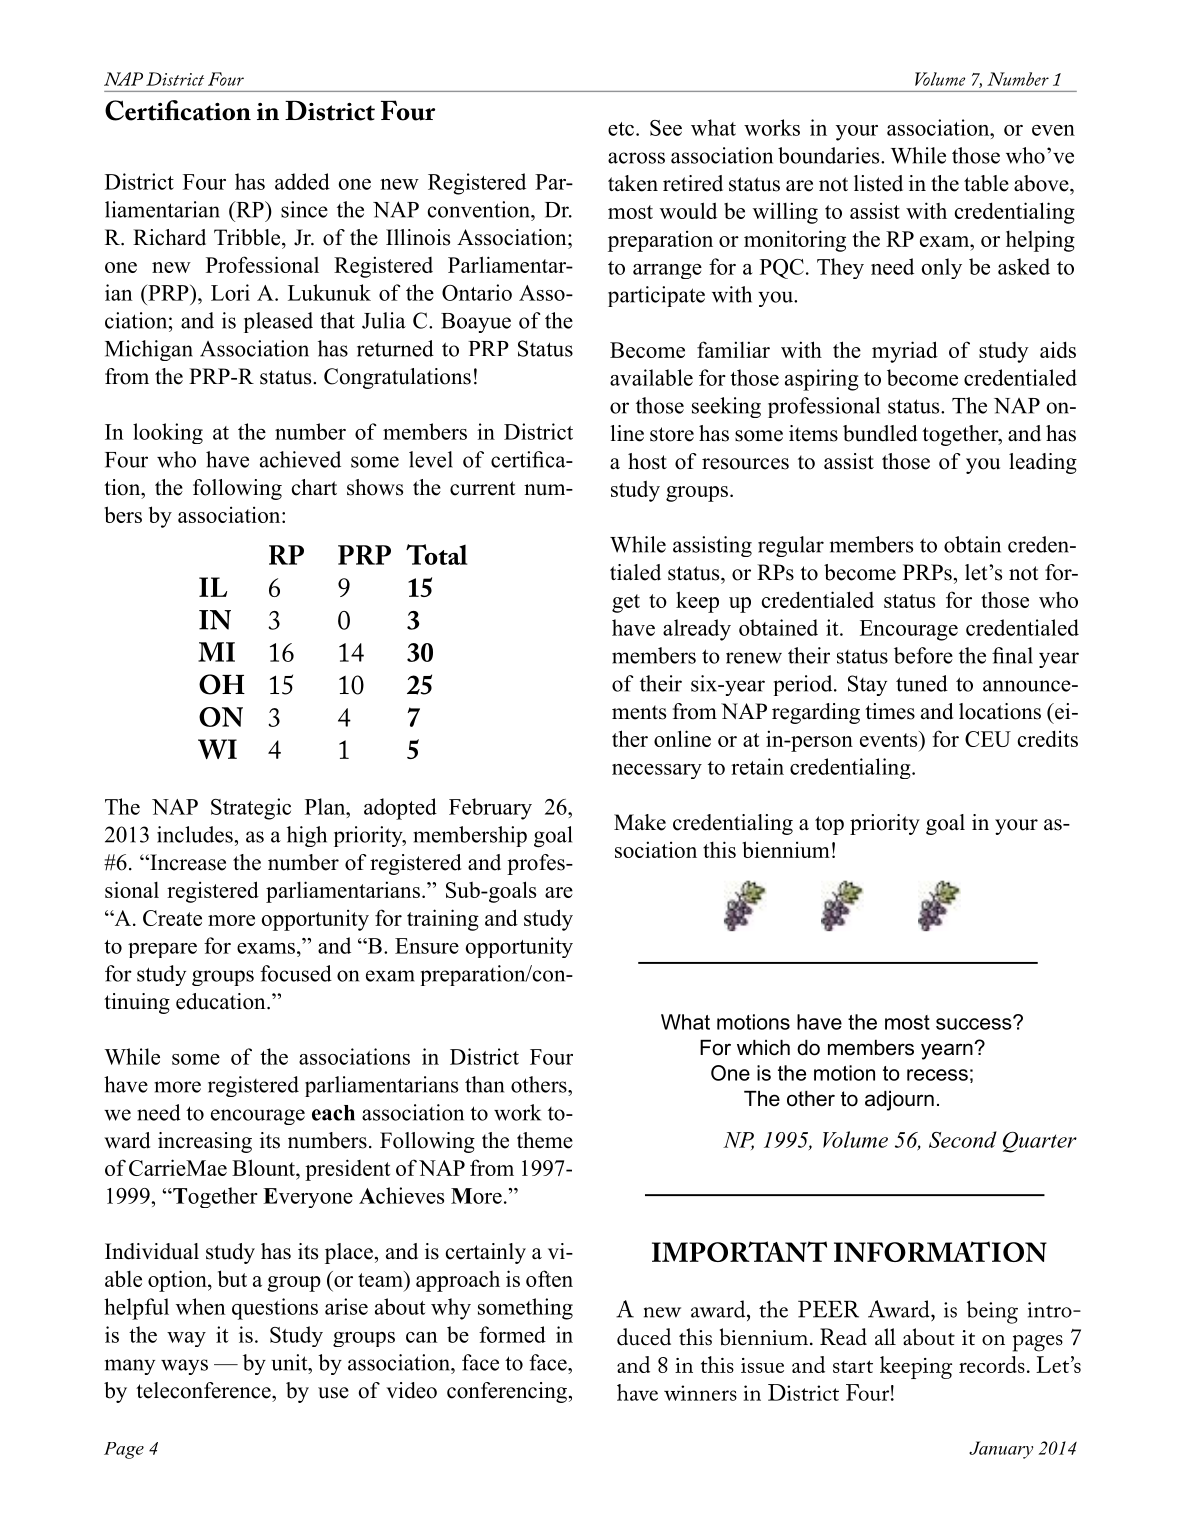  Describe the element at coordinates (878, 183) in the screenshot. I see `listed` at that location.
